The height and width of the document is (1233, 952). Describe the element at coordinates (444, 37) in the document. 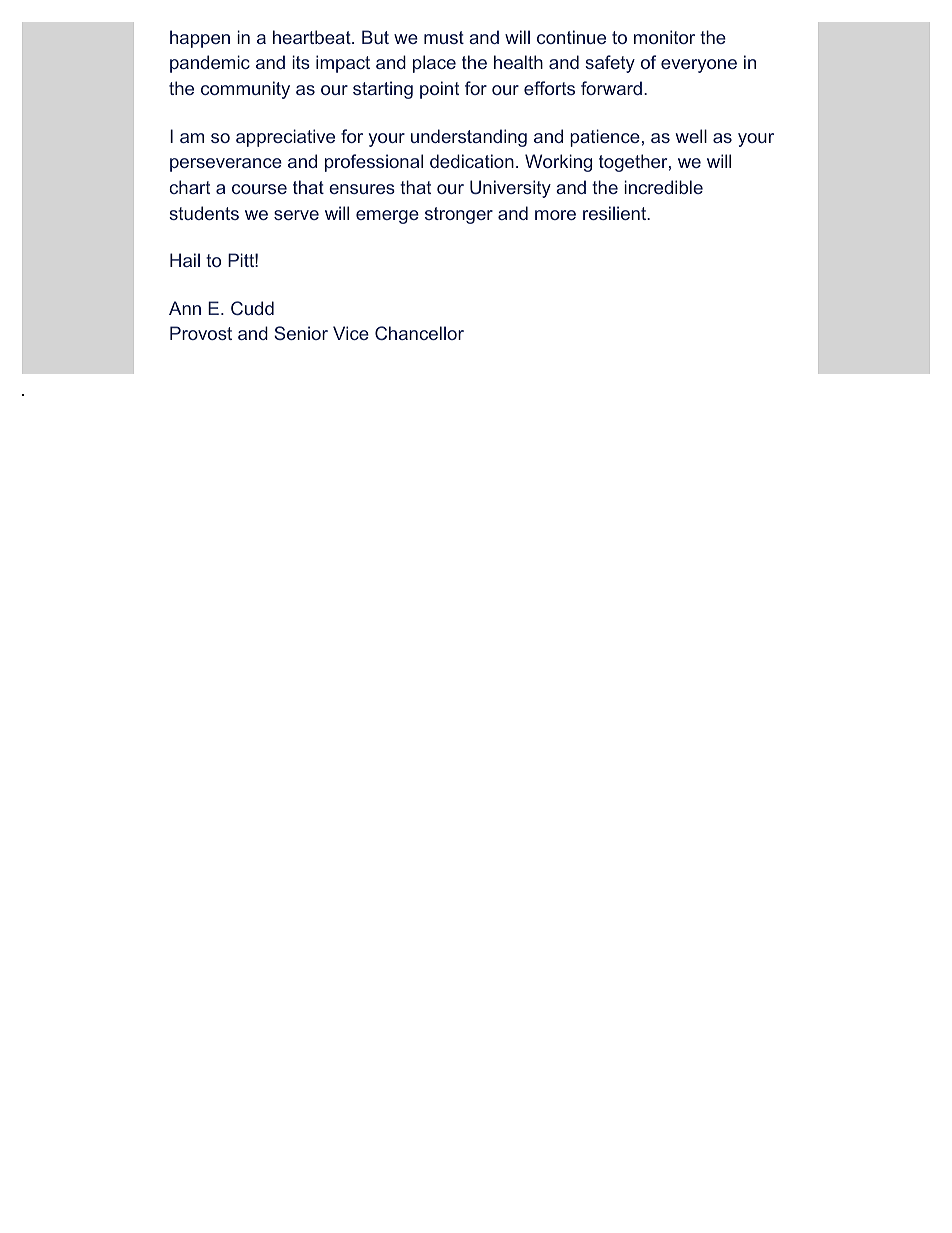

I see `must` at that location.
